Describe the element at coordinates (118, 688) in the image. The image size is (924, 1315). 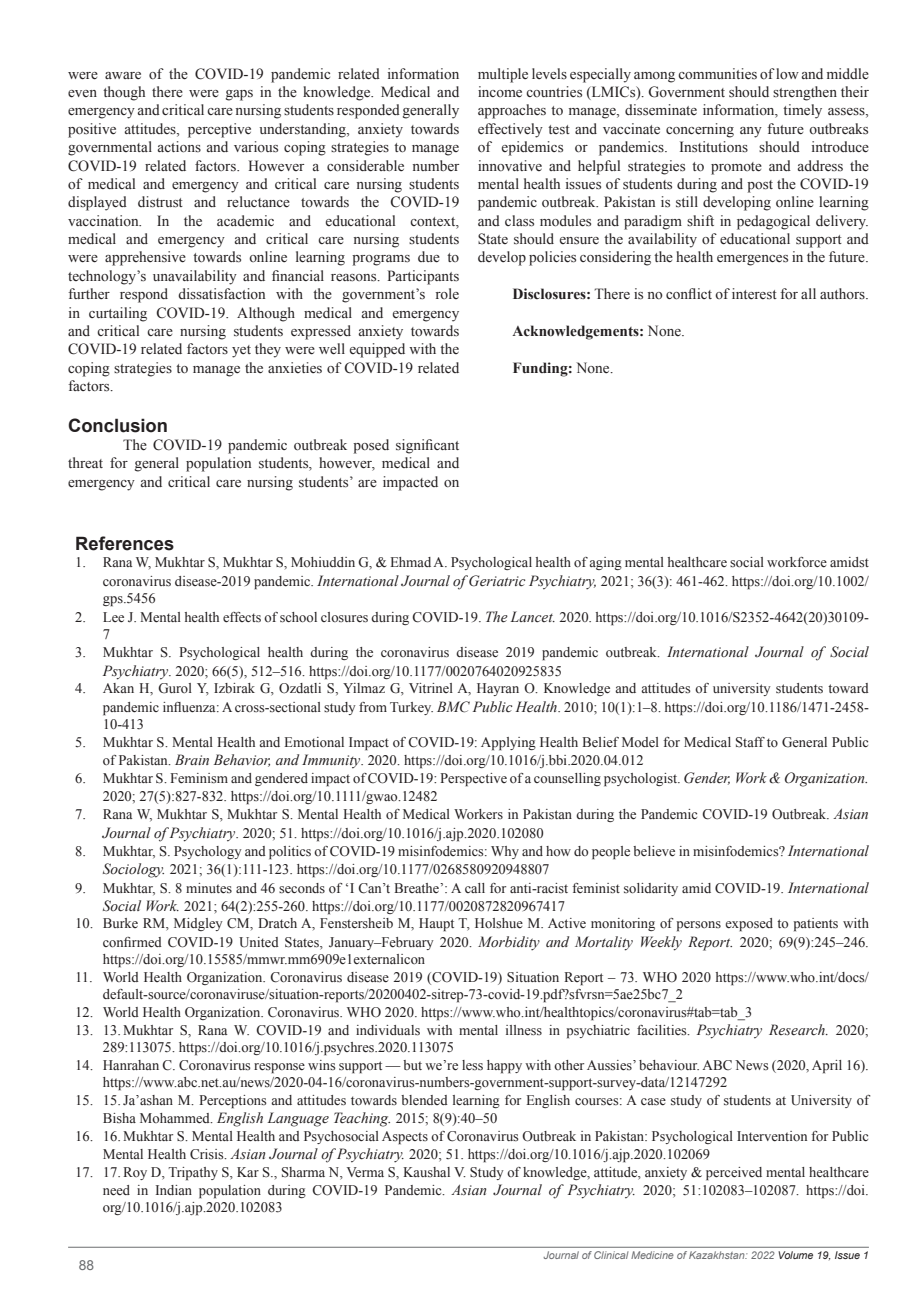
I see `Akan` at that location.
